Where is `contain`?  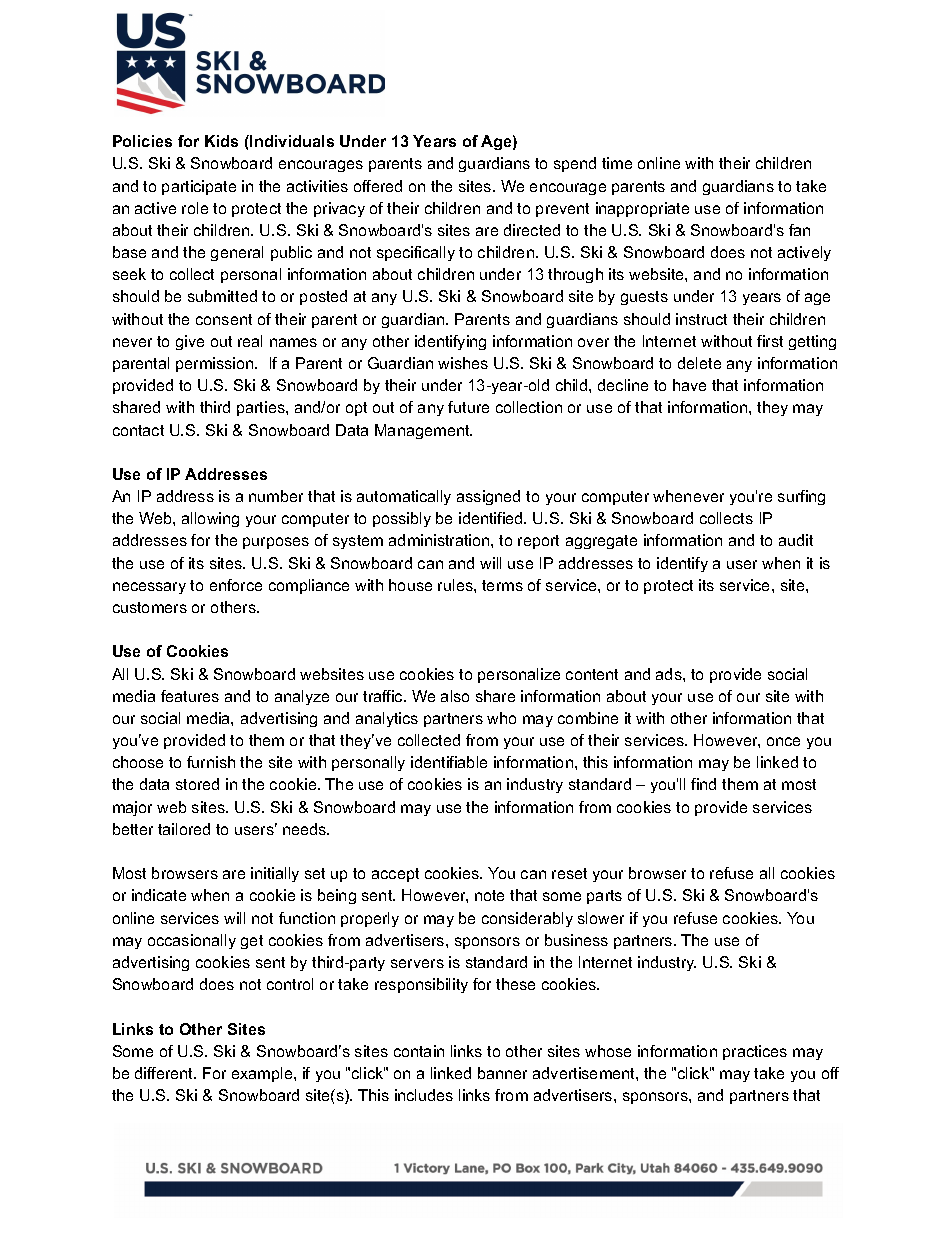 contain is located at coordinates (419, 1051).
